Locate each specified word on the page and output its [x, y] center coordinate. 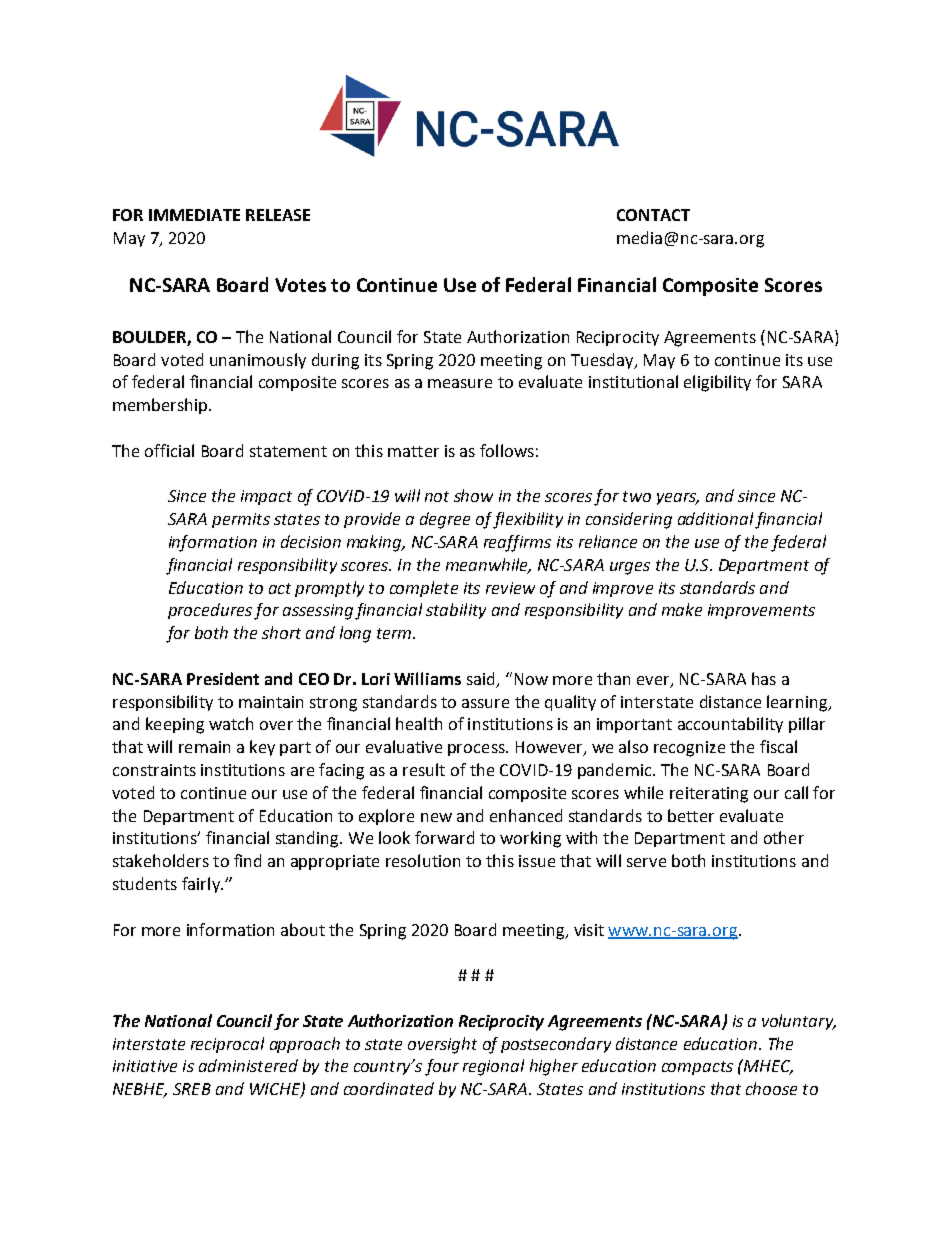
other [784, 837]
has [764, 678]
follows [507, 450]
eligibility [717, 383]
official [169, 450]
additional [715, 518]
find [247, 860]
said [480, 678]
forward [444, 837]
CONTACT [653, 215]
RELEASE [278, 215]
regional [493, 1067]
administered [248, 1065]
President [223, 678]
